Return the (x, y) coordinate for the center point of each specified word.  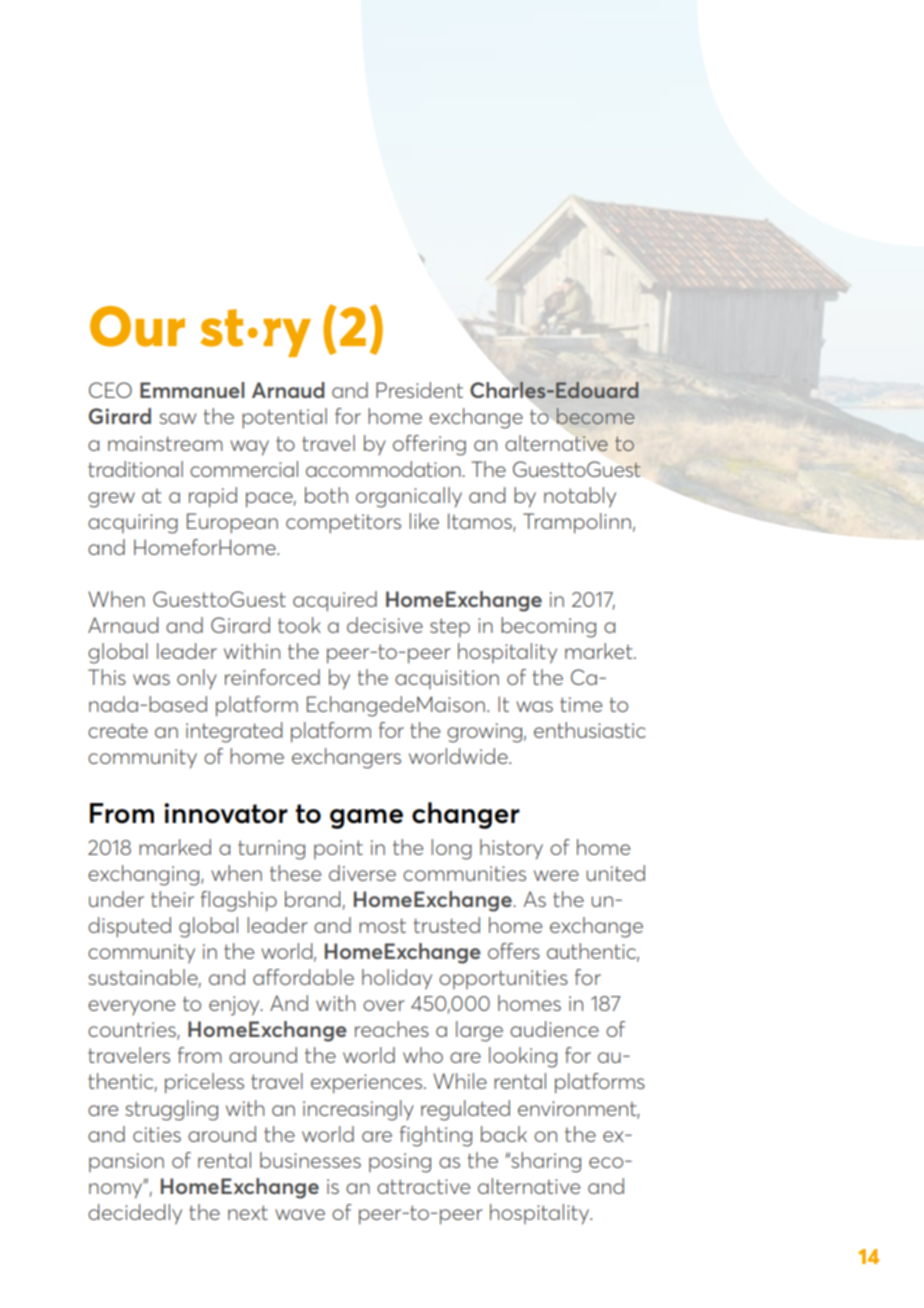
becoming (548, 627)
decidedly (135, 1214)
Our (137, 326)
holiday (397, 979)
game (366, 819)
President (419, 390)
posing (400, 1163)
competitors (343, 524)
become (595, 416)
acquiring (133, 524)
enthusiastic (590, 730)
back (504, 1134)
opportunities (503, 979)
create (118, 730)
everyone (131, 1007)
